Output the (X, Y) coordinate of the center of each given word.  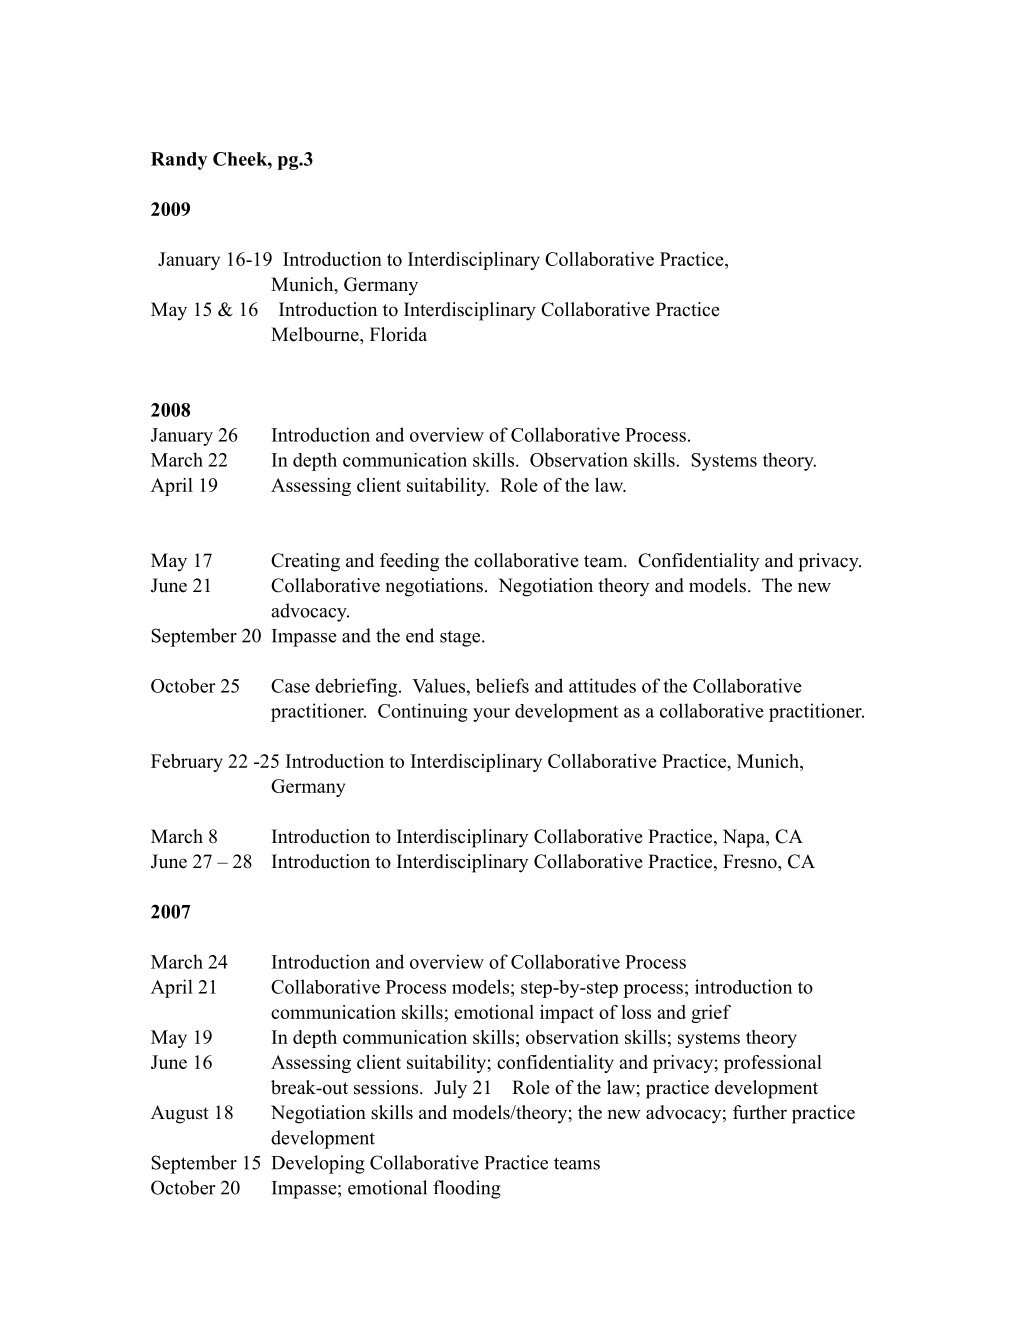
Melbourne (316, 334)
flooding (467, 1189)
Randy (179, 161)
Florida (398, 334)
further (760, 1112)
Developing (318, 1164)
